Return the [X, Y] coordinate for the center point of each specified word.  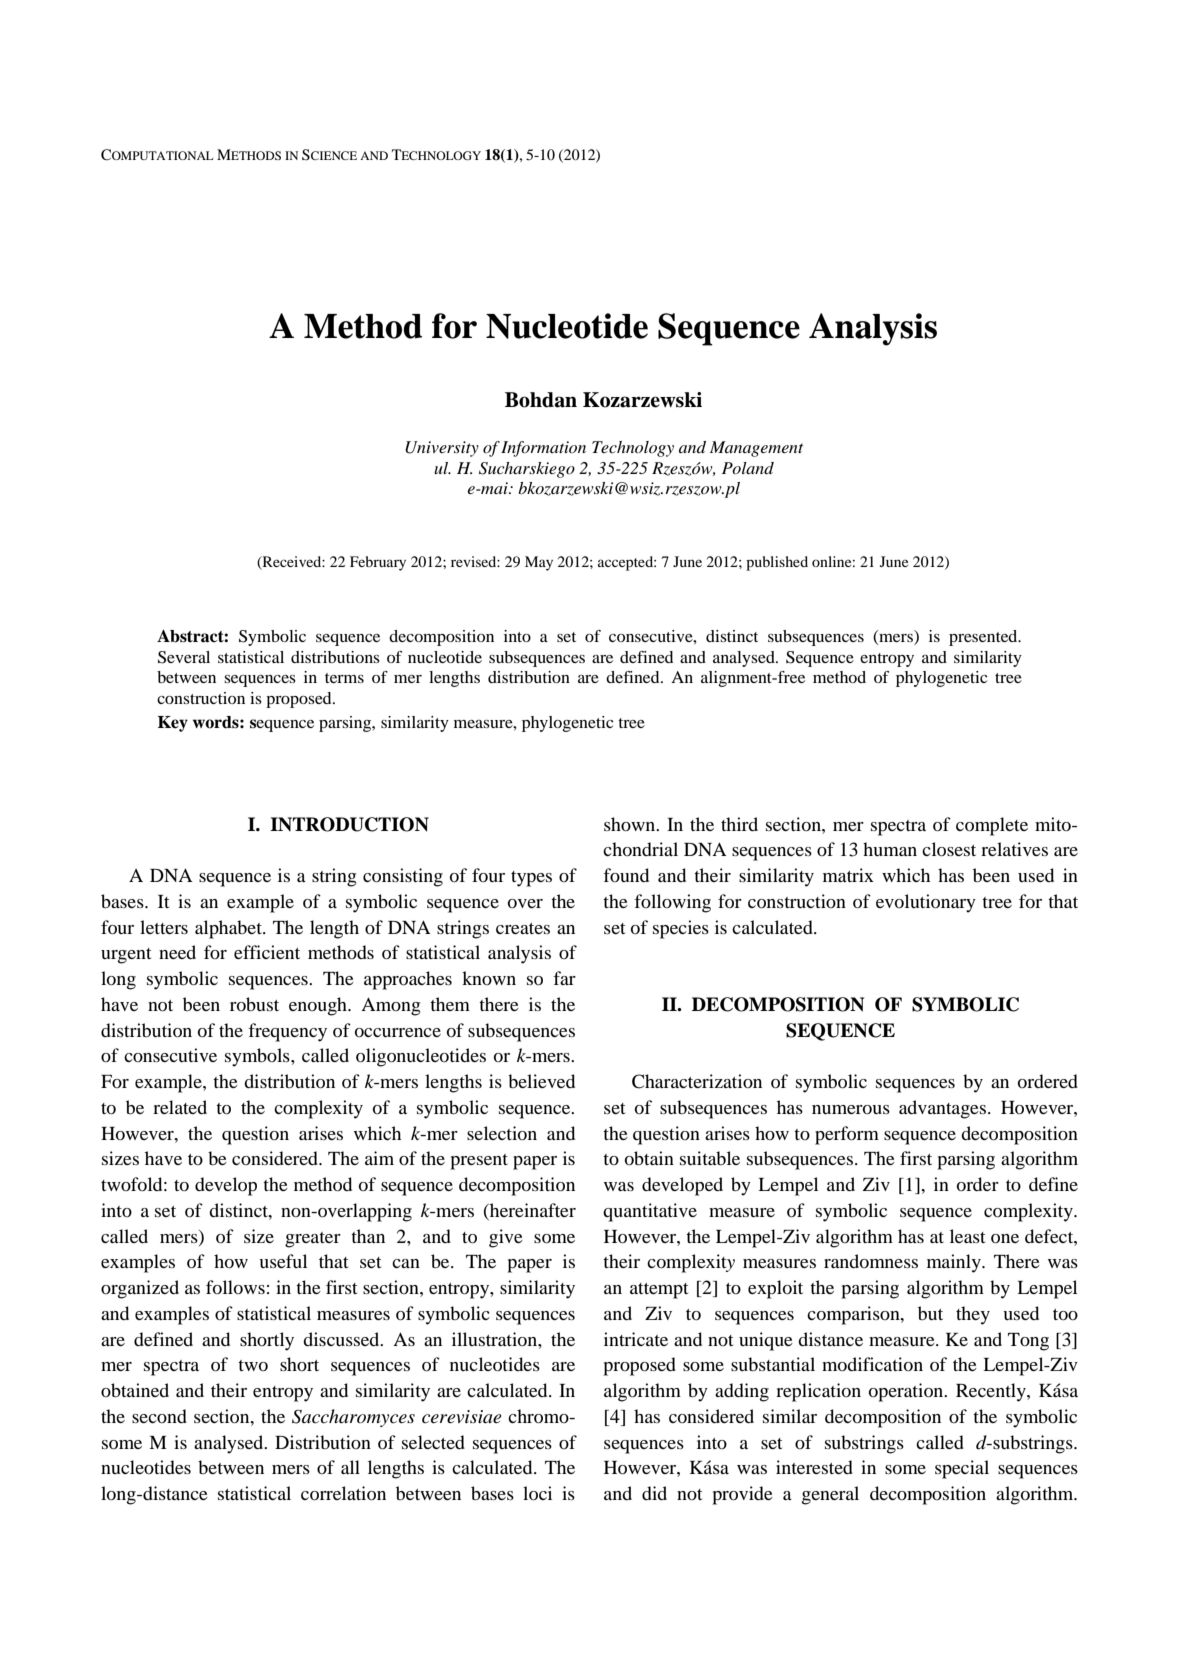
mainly [955, 1263]
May [539, 563]
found [626, 875]
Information [543, 449]
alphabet [229, 929]
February [378, 563]
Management [756, 449]
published [777, 563]
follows [235, 1287]
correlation [343, 1493]
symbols [258, 1057]
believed [541, 1081]
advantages [944, 1109]
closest [949, 849]
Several [184, 657]
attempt [659, 1291]
